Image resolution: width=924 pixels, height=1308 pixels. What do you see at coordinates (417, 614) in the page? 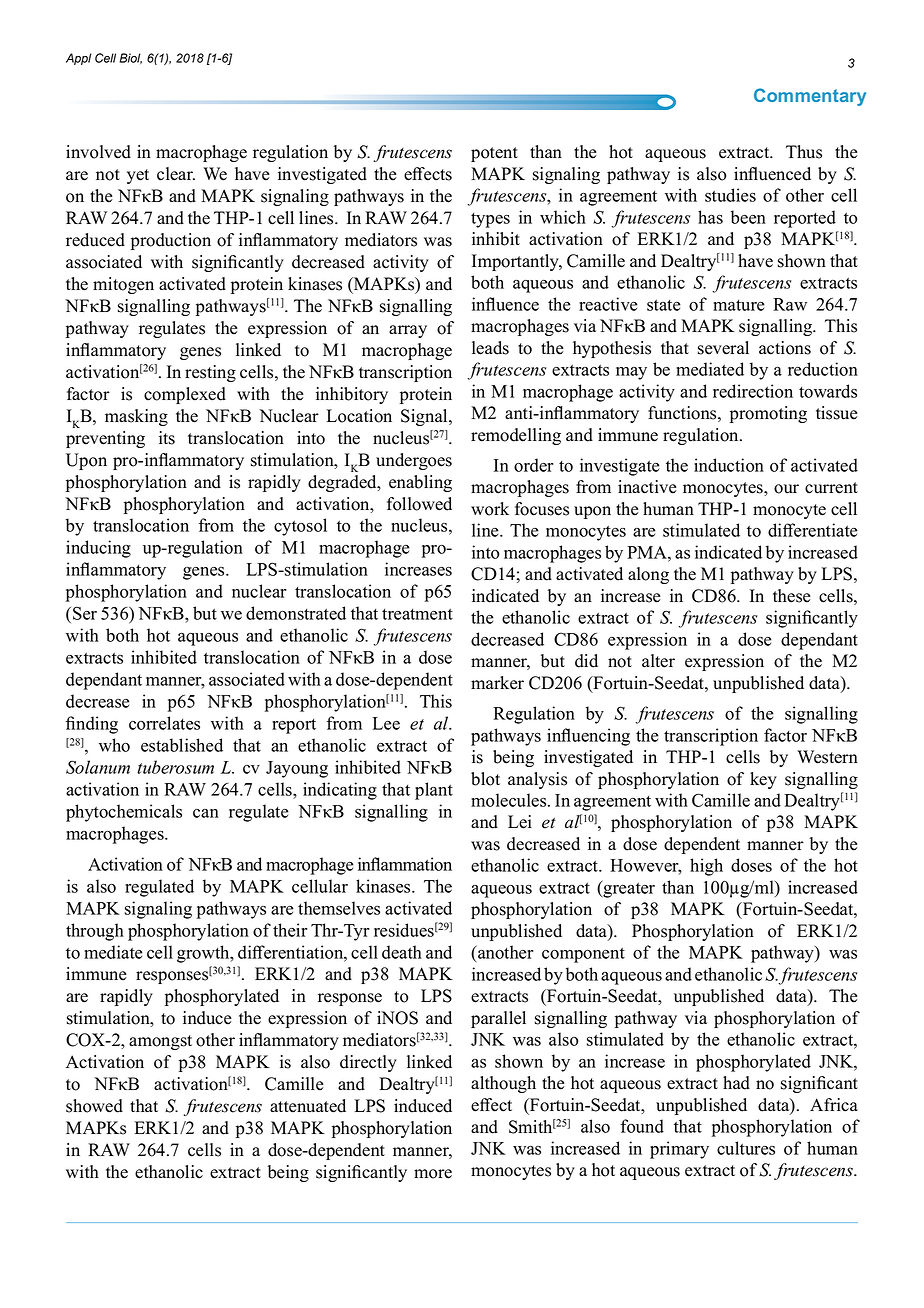
I see `treatment` at bounding box center [417, 614].
